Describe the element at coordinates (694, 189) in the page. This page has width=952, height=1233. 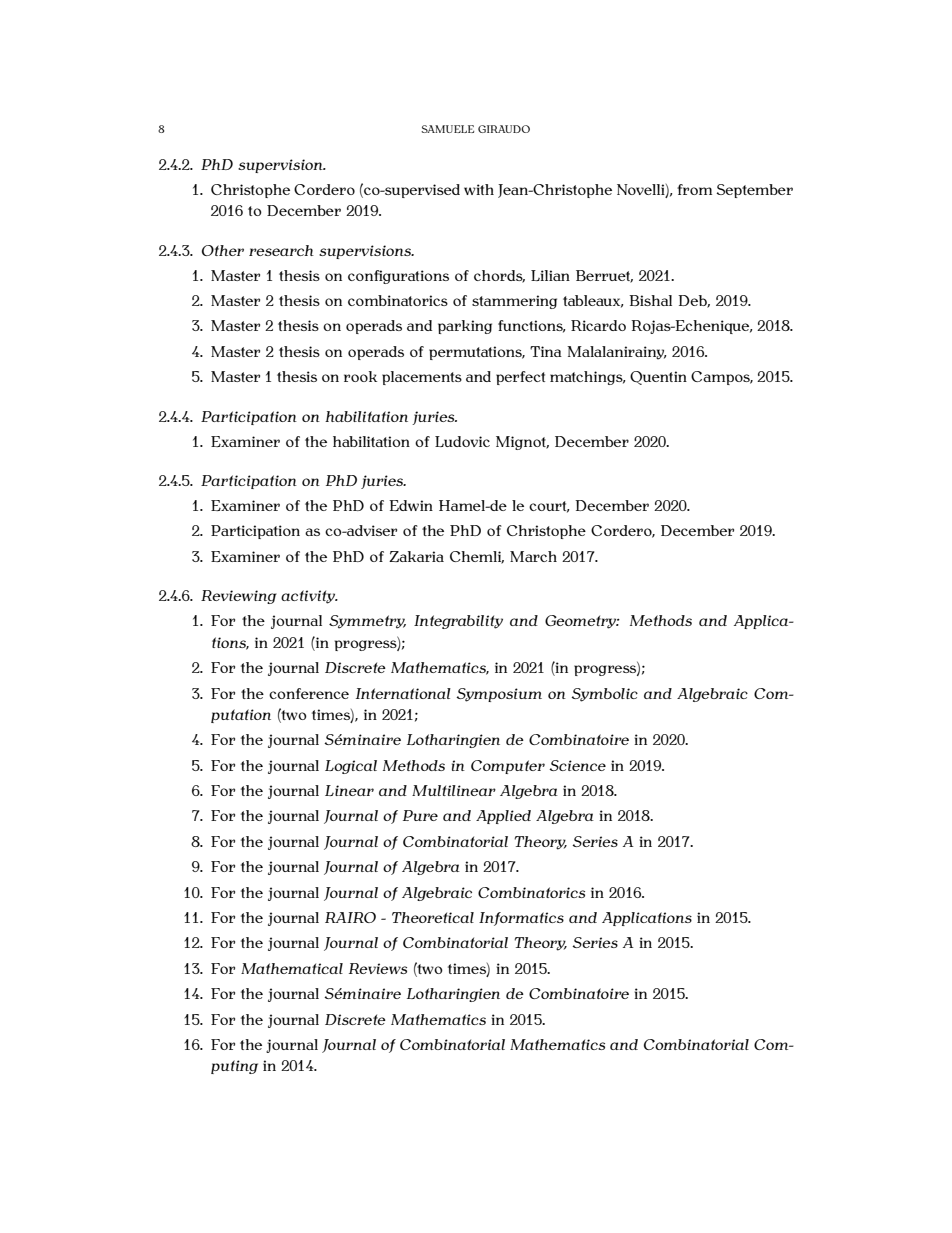
I see `from` at that location.
